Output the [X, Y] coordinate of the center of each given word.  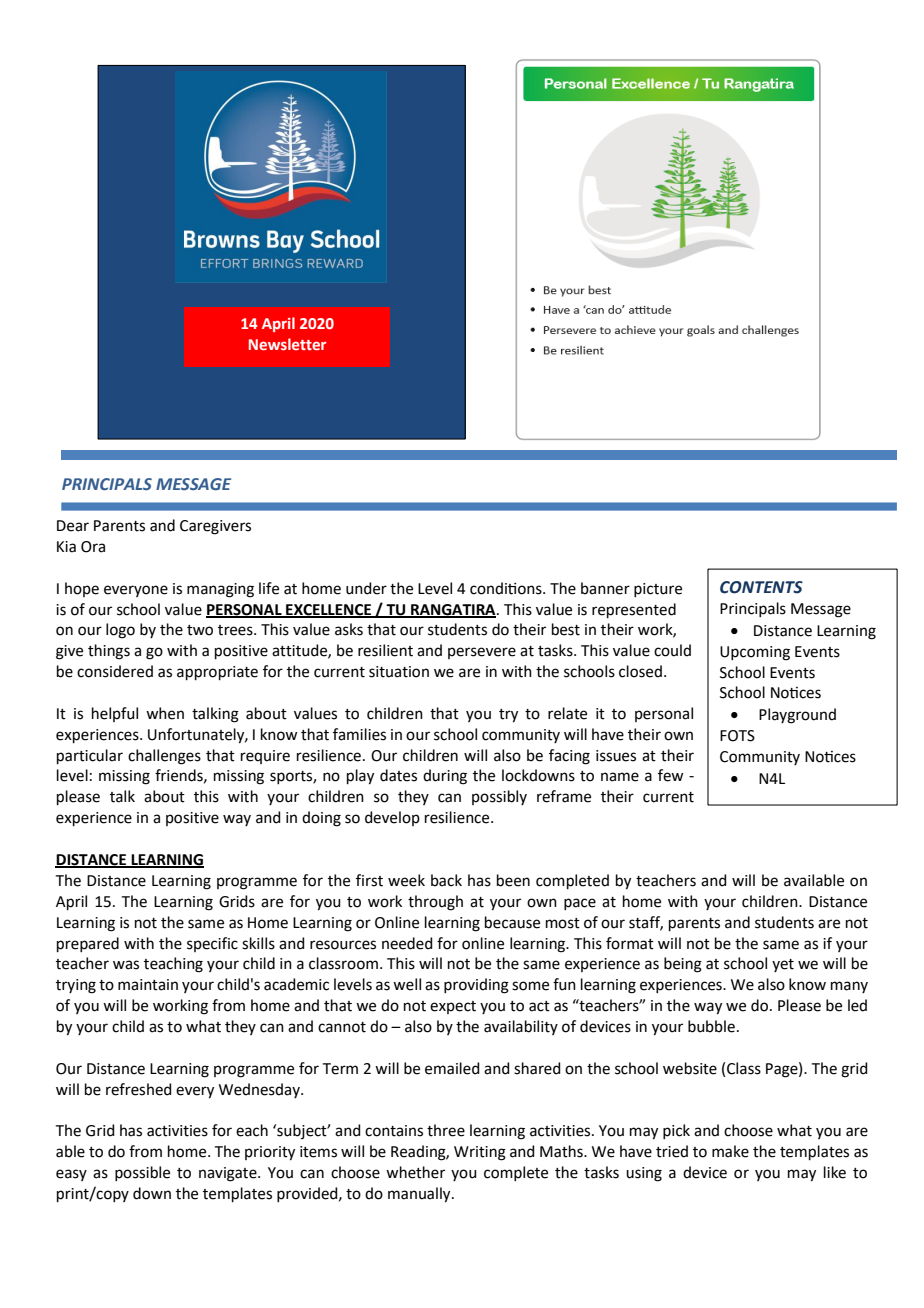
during [445, 777]
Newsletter [287, 344]
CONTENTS [761, 587]
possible [142, 1173]
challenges [164, 757]
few [670, 775]
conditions [507, 588]
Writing [480, 1153]
